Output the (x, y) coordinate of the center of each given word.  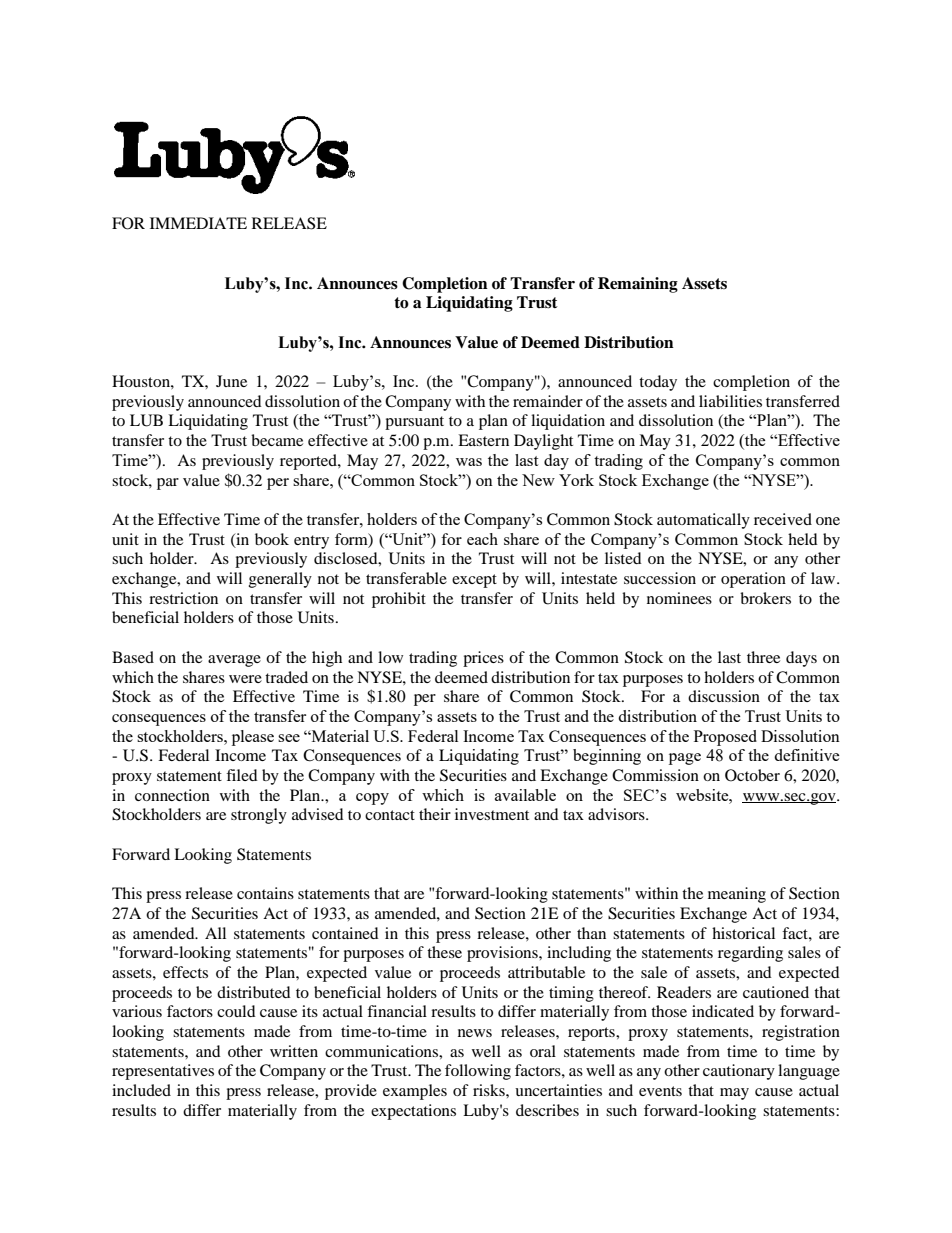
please (253, 738)
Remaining (638, 285)
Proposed (725, 738)
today (658, 383)
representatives (163, 1072)
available (525, 795)
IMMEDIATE (198, 223)
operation (753, 580)
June (231, 381)
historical (743, 933)
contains (265, 893)
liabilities (730, 401)
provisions (503, 954)
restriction (183, 598)
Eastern (483, 440)
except (474, 581)
